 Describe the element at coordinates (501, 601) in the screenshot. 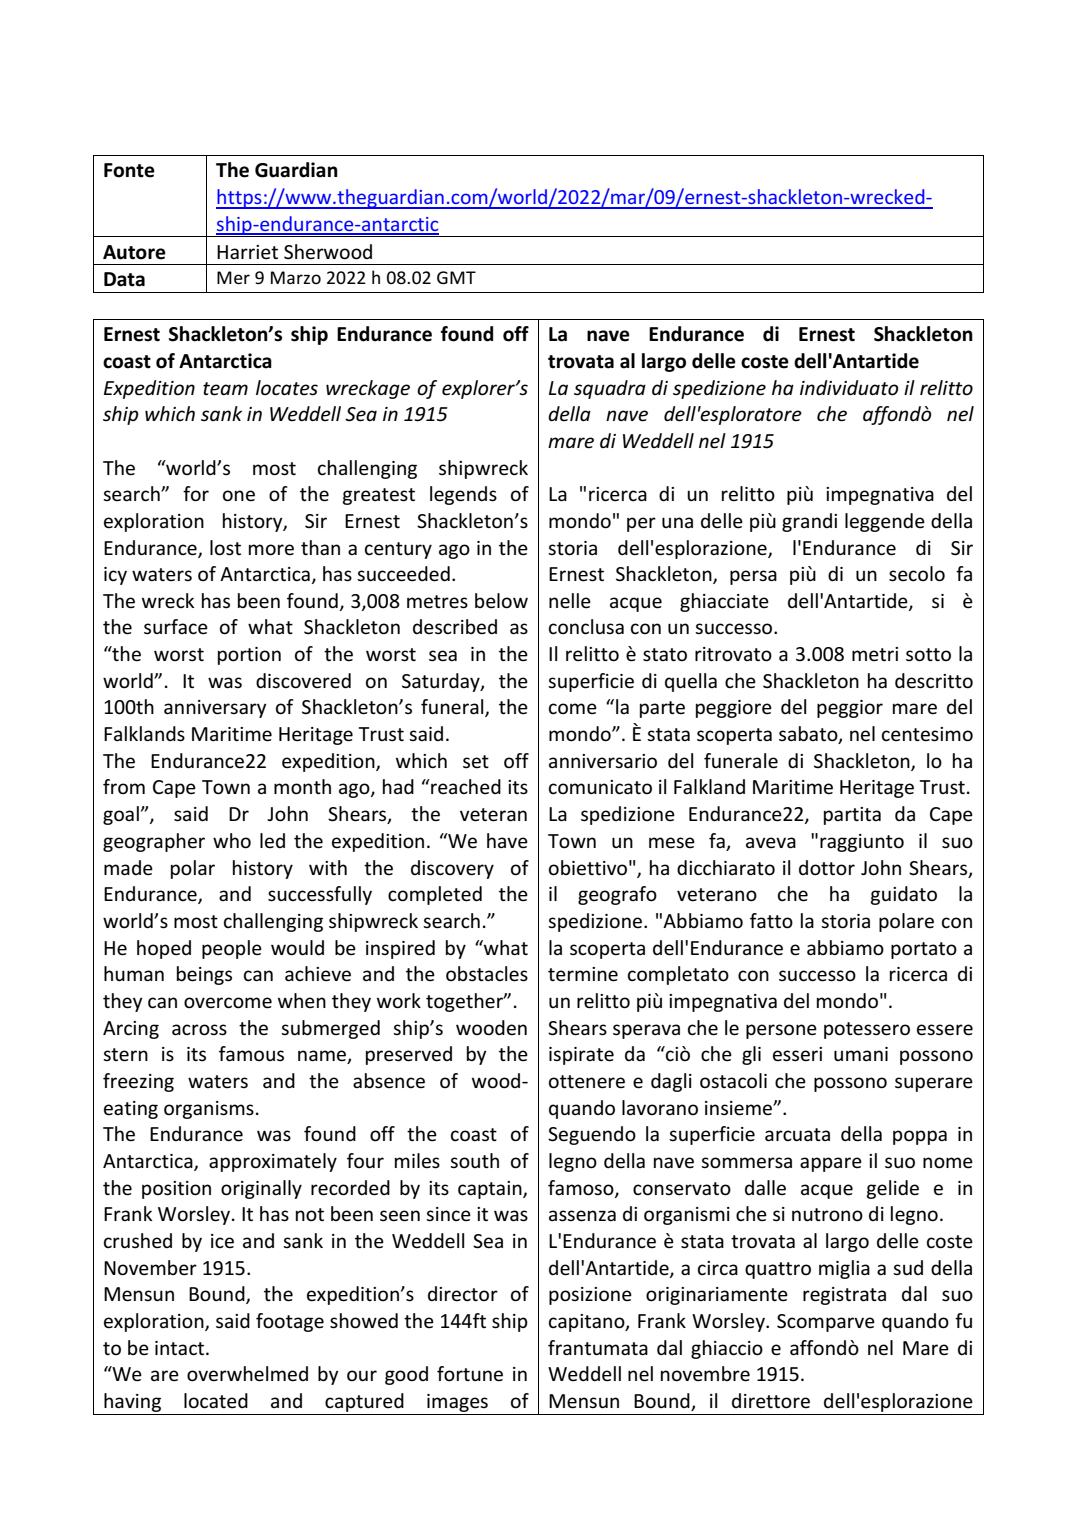

I see `below` at that location.
